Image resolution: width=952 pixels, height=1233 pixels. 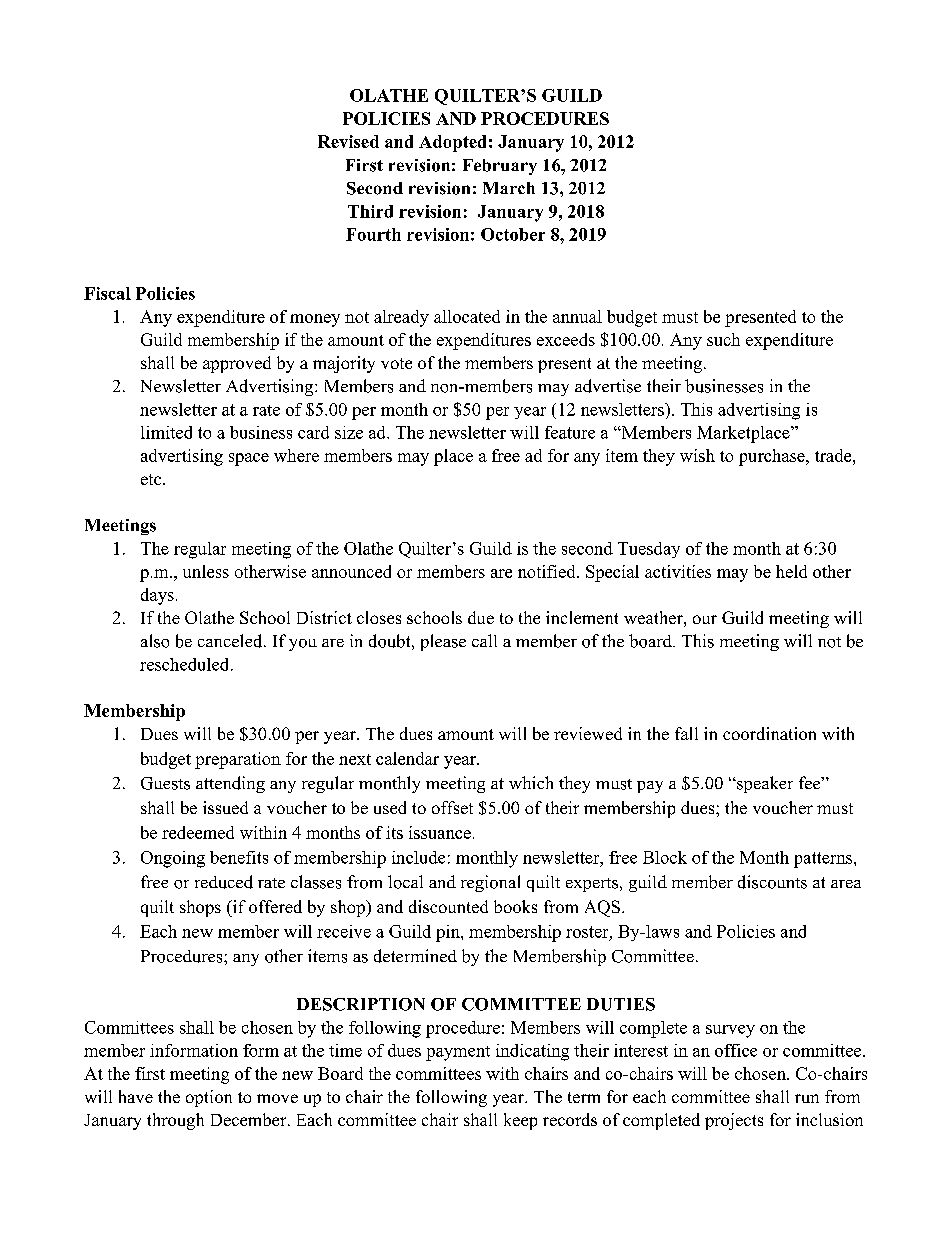 I want to click on Revised, so click(x=348, y=141).
